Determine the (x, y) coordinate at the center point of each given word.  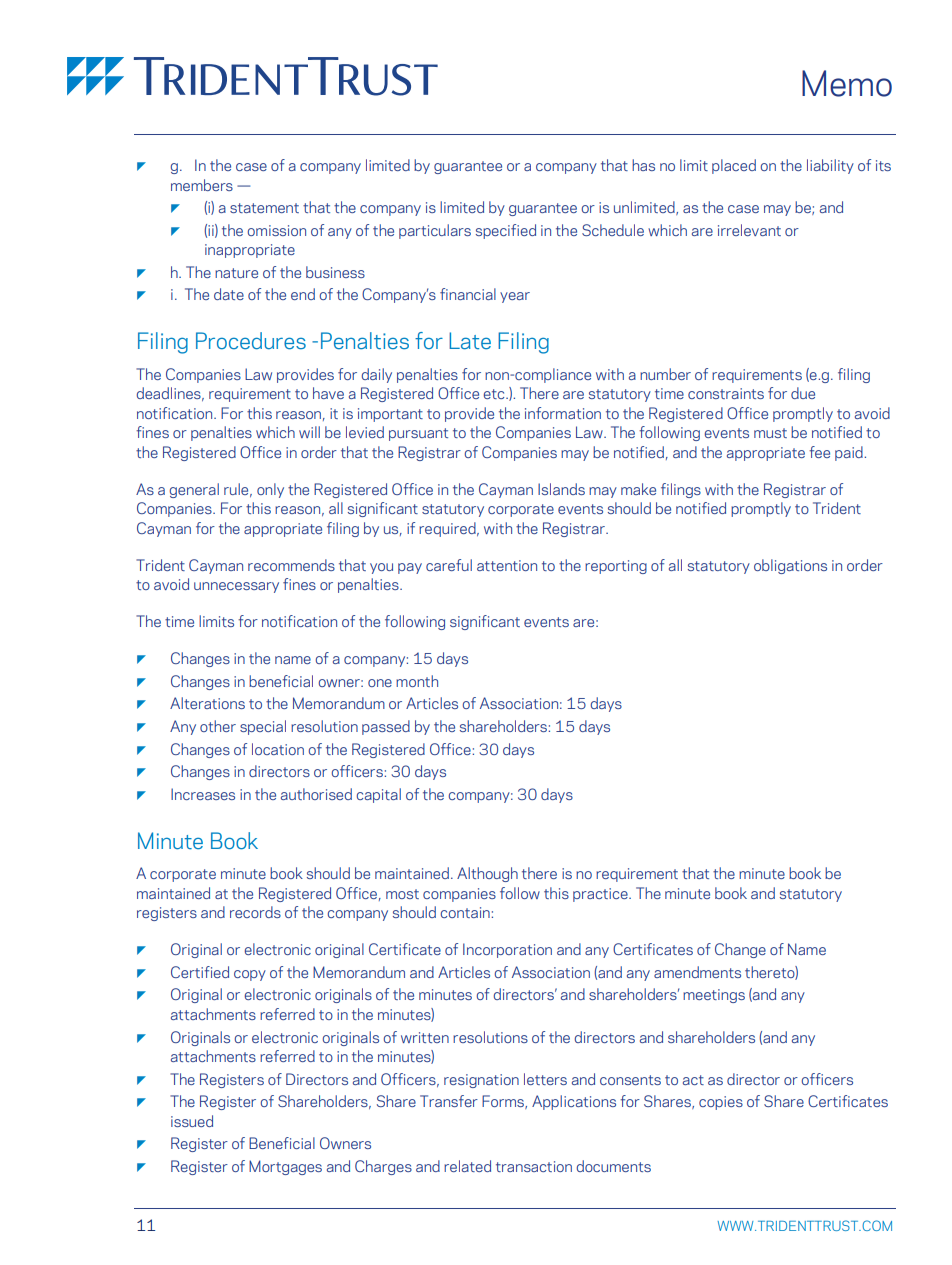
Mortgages (285, 1167)
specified (506, 231)
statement (264, 208)
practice (601, 895)
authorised (316, 794)
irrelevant (749, 230)
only (270, 490)
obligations (790, 566)
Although (487, 874)
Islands (561, 489)
